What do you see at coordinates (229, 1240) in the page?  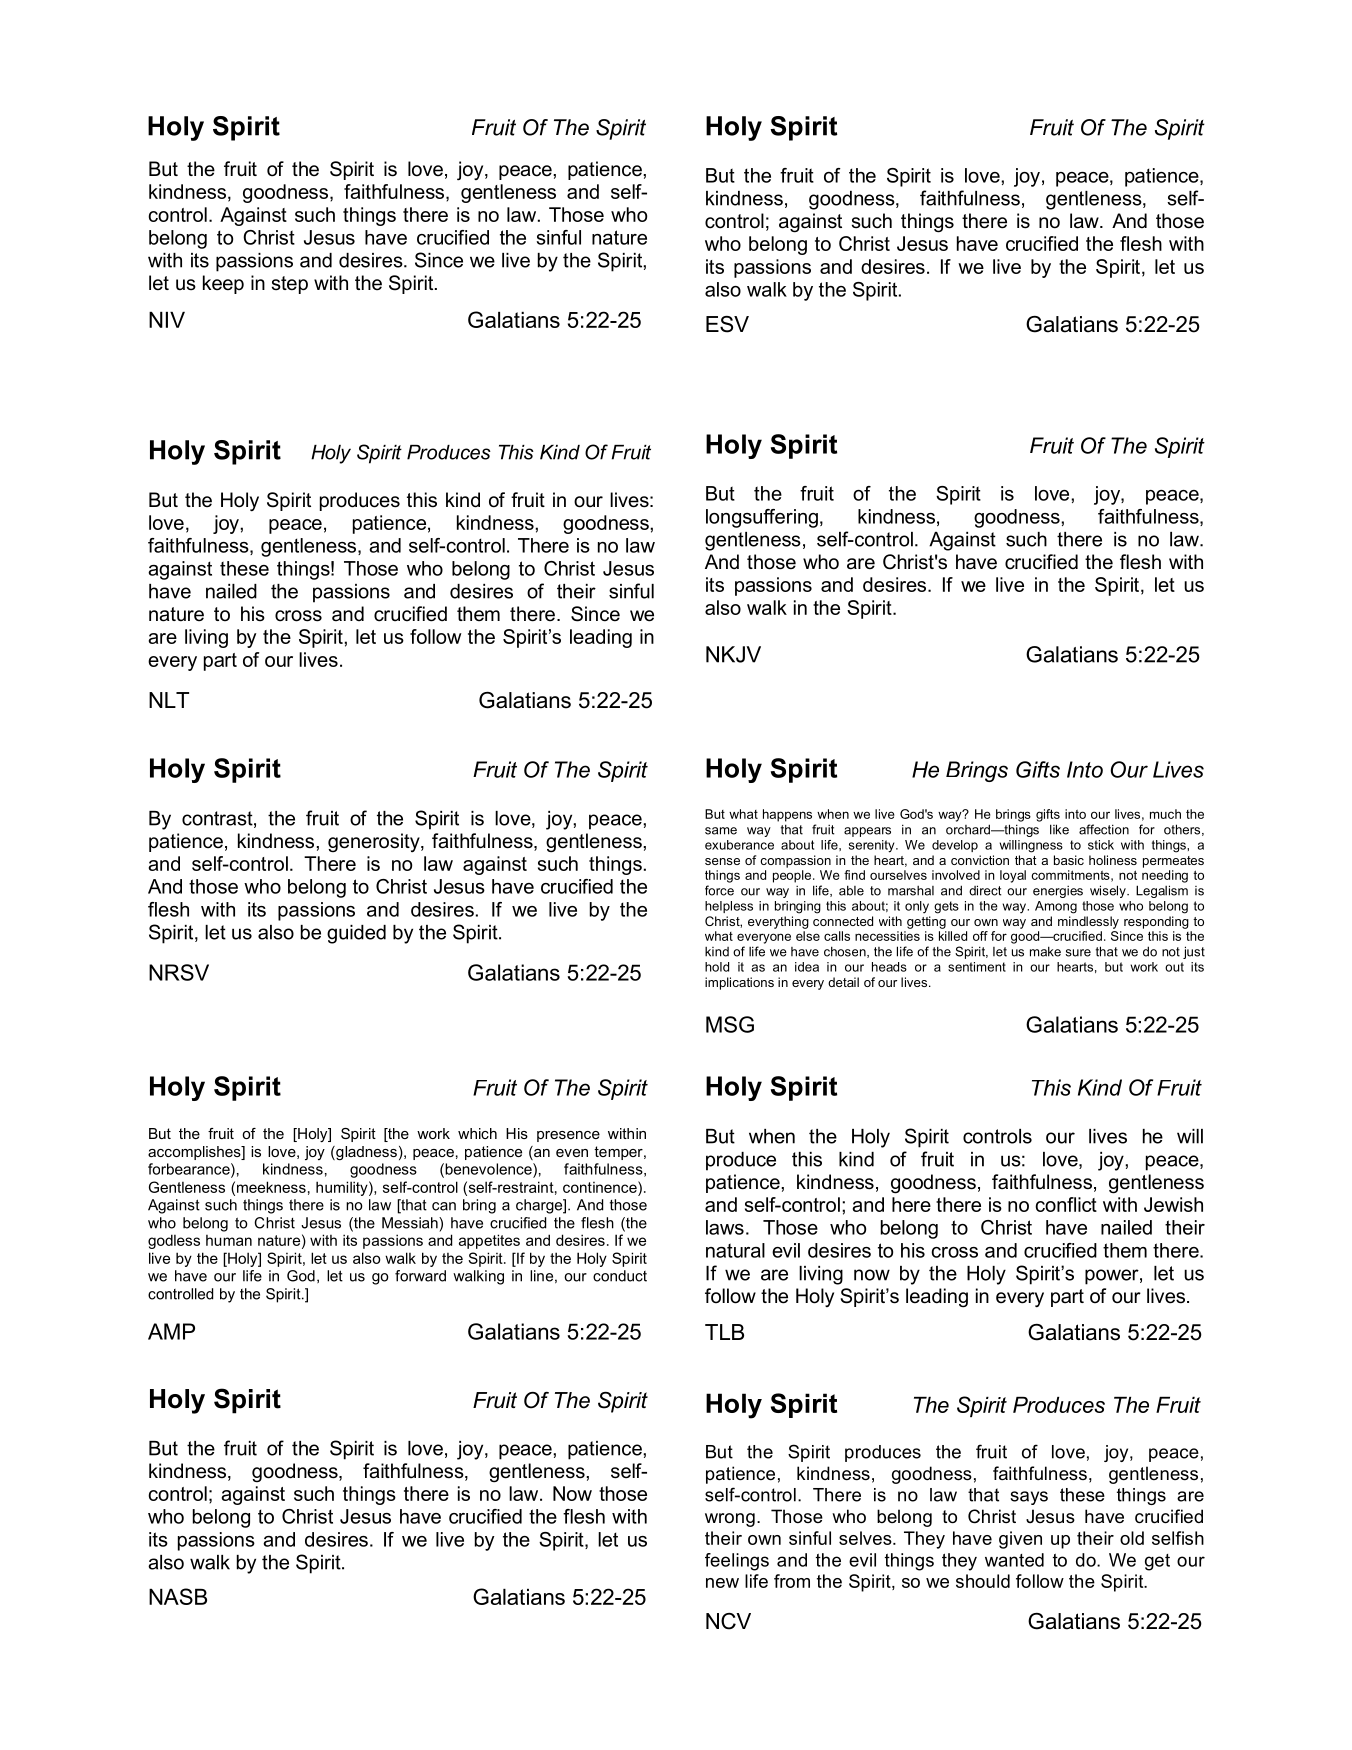 I see `human` at bounding box center [229, 1240].
